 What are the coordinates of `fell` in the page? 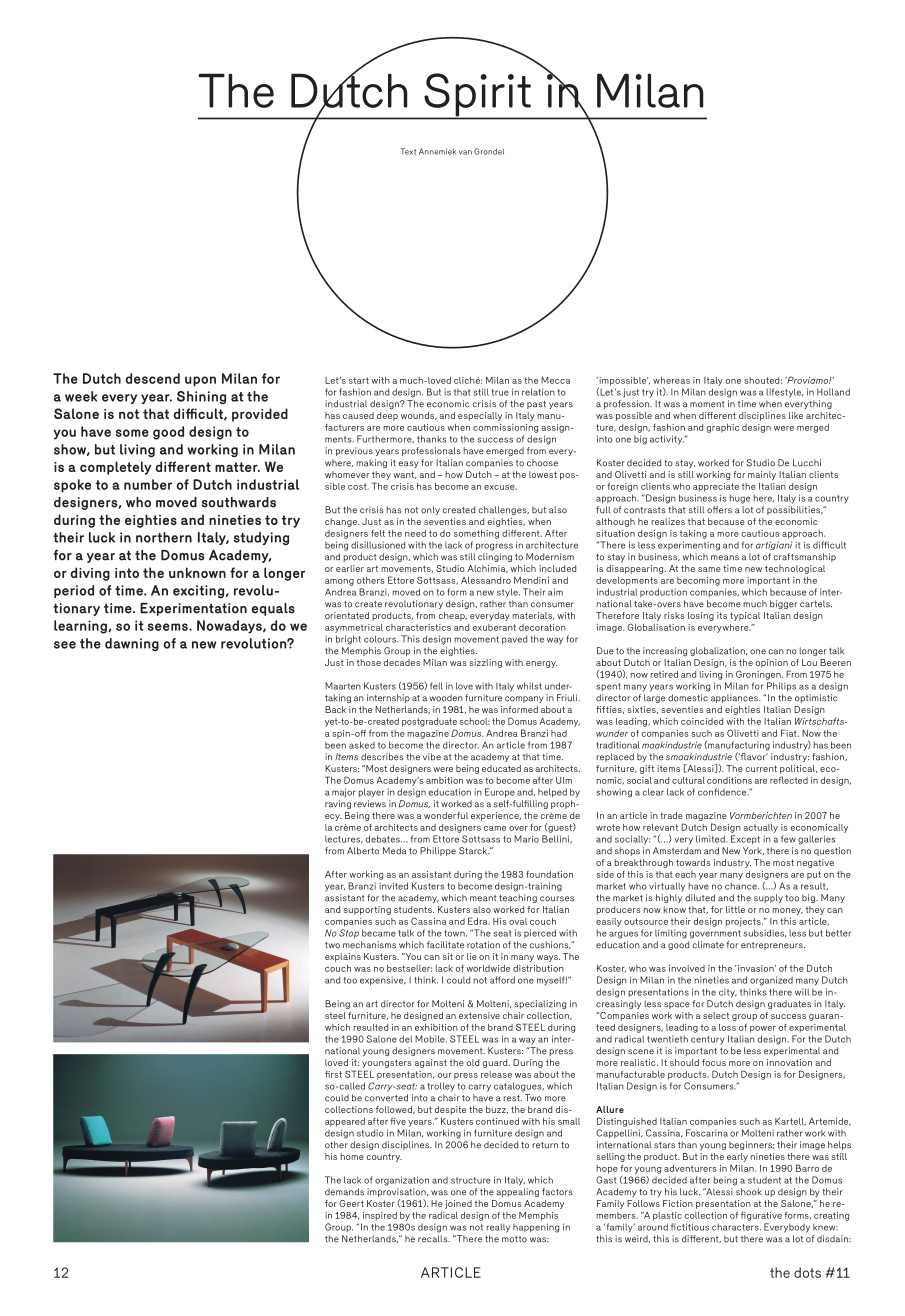 It's located at (436, 686).
